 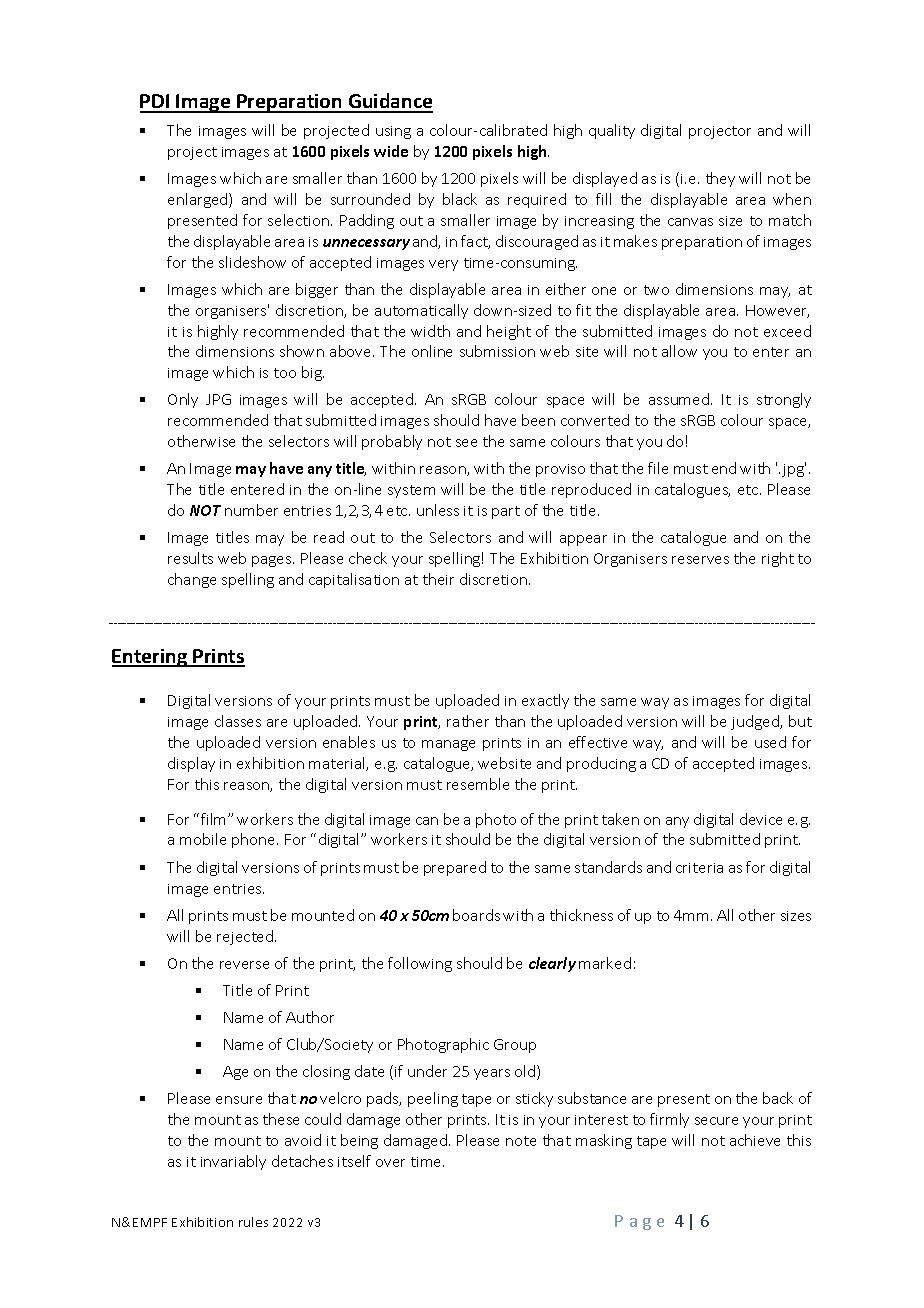 What do you see at coordinates (720, 179) in the document?
I see `they` at bounding box center [720, 179].
